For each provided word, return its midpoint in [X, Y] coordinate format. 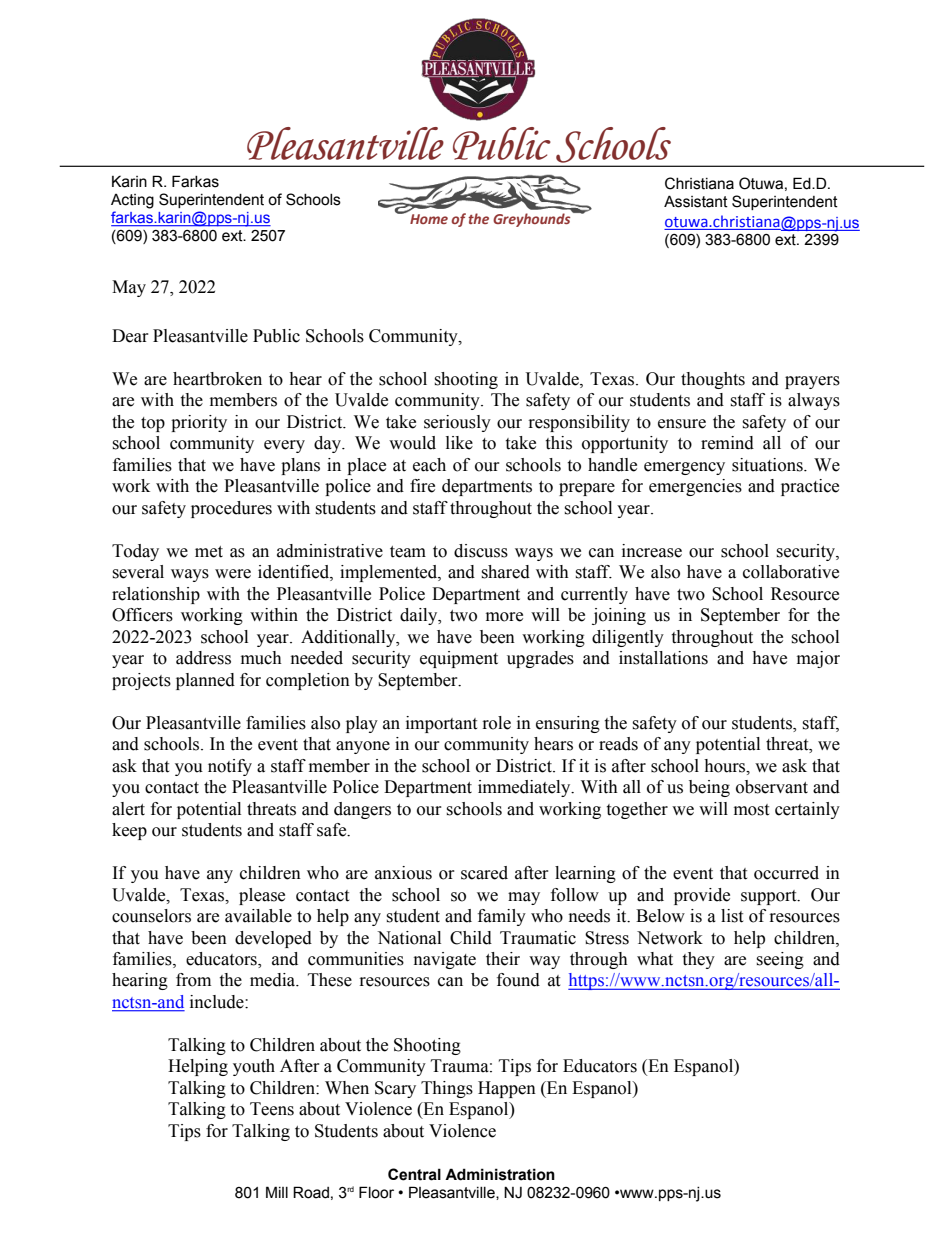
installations [663, 658]
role [497, 723]
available [258, 916]
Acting [132, 201]
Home [428, 217]
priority [199, 423]
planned [205, 681]
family [502, 917]
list [732, 916]
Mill [277, 1192]
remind [727, 443]
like [459, 443]
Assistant [696, 201]
